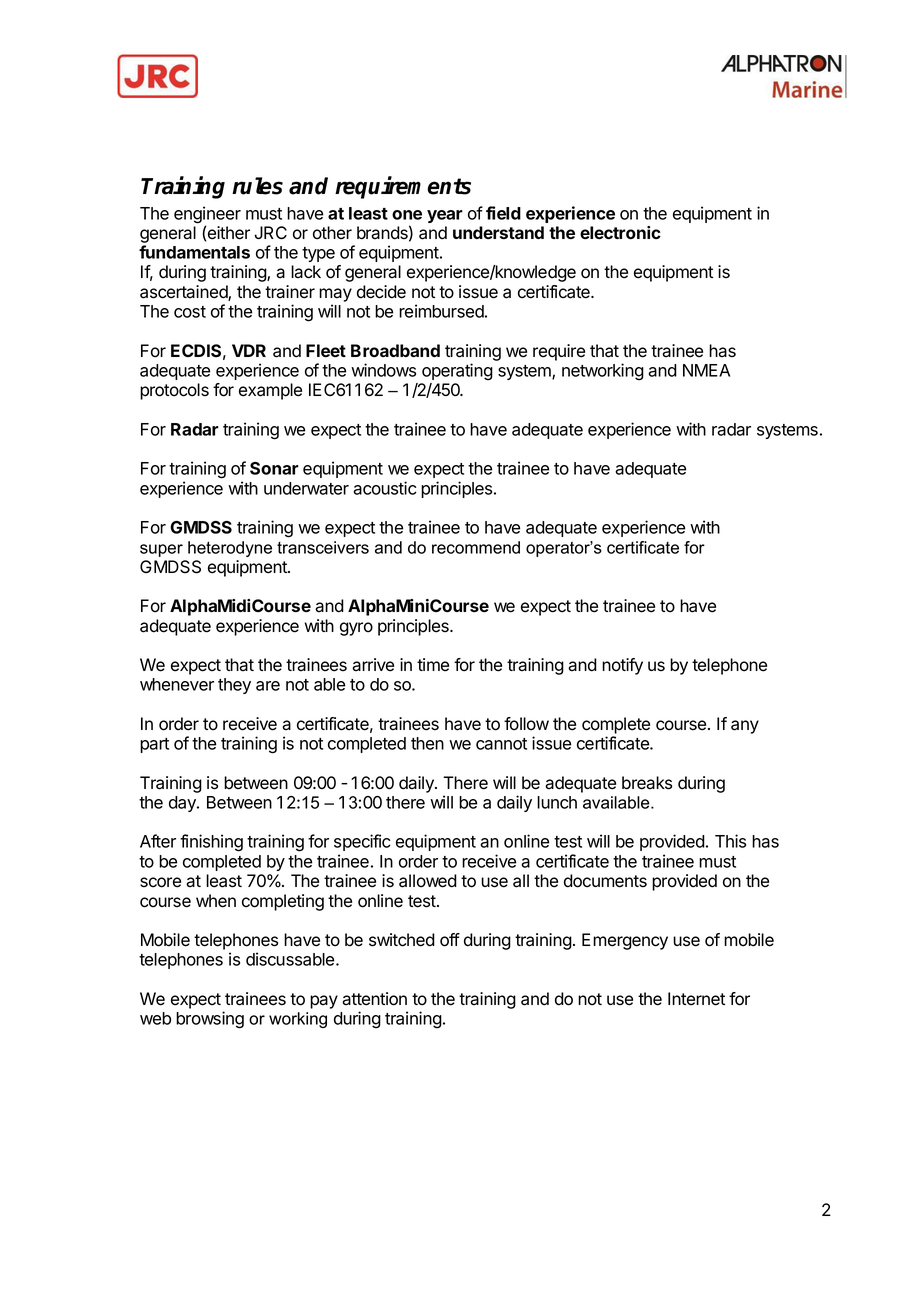  Describe the element at coordinates (696, 999) in the screenshot. I see `Internet` at that location.
